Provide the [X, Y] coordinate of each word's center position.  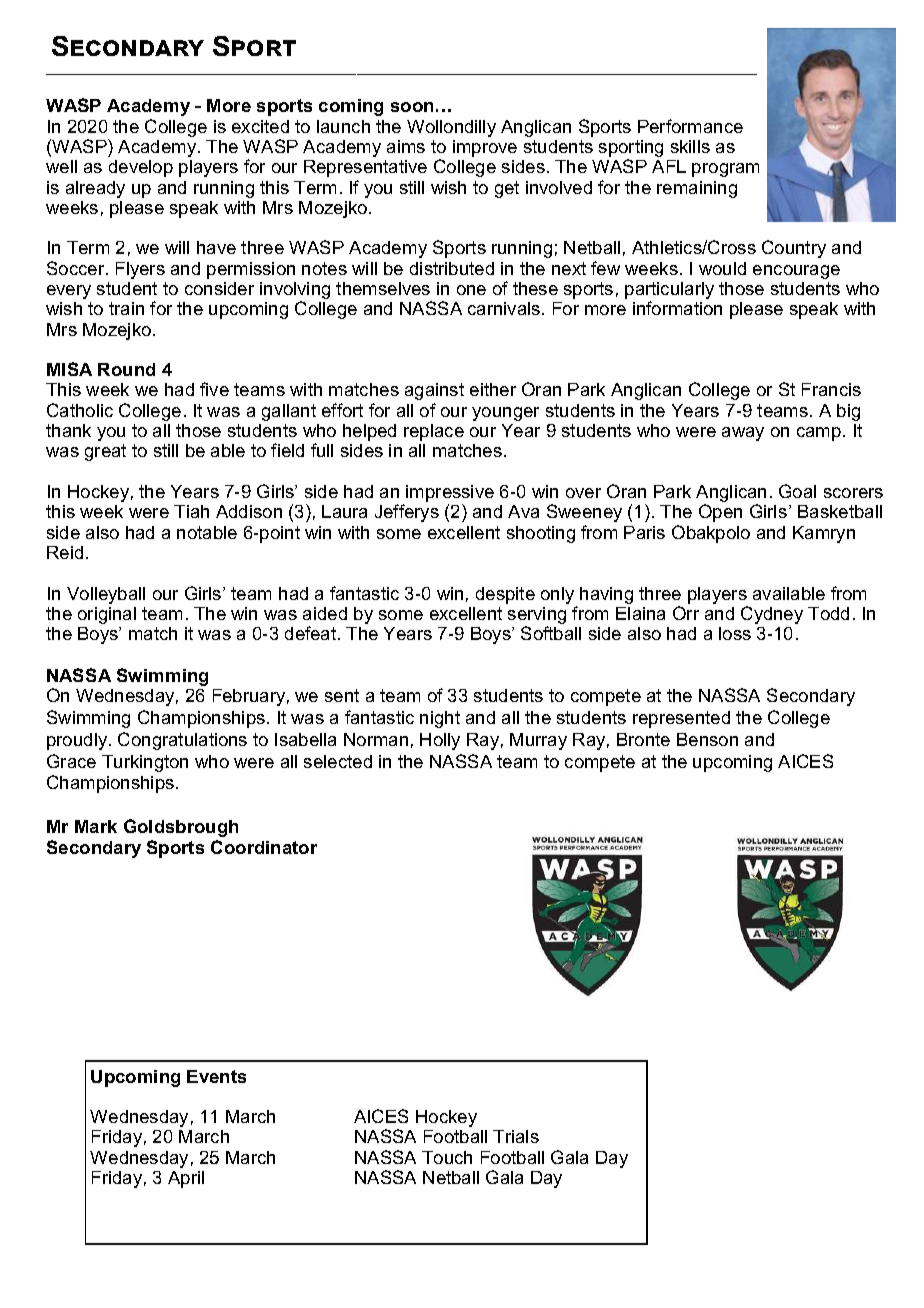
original [107, 615]
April [186, 1179]
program [725, 170]
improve [485, 148]
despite [505, 595]
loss [735, 633]
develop [141, 168]
